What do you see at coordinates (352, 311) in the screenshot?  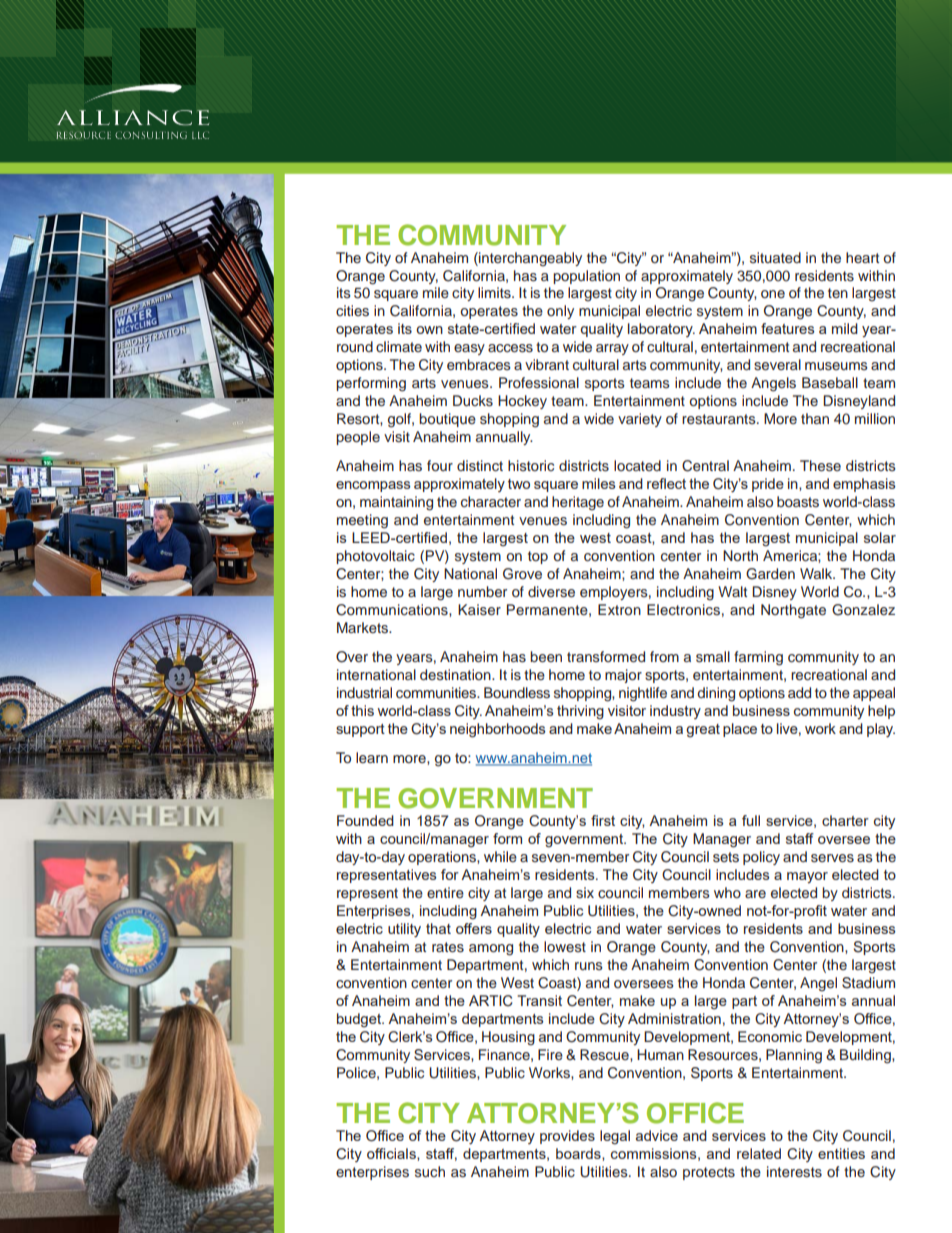 I see `cities` at bounding box center [352, 311].
